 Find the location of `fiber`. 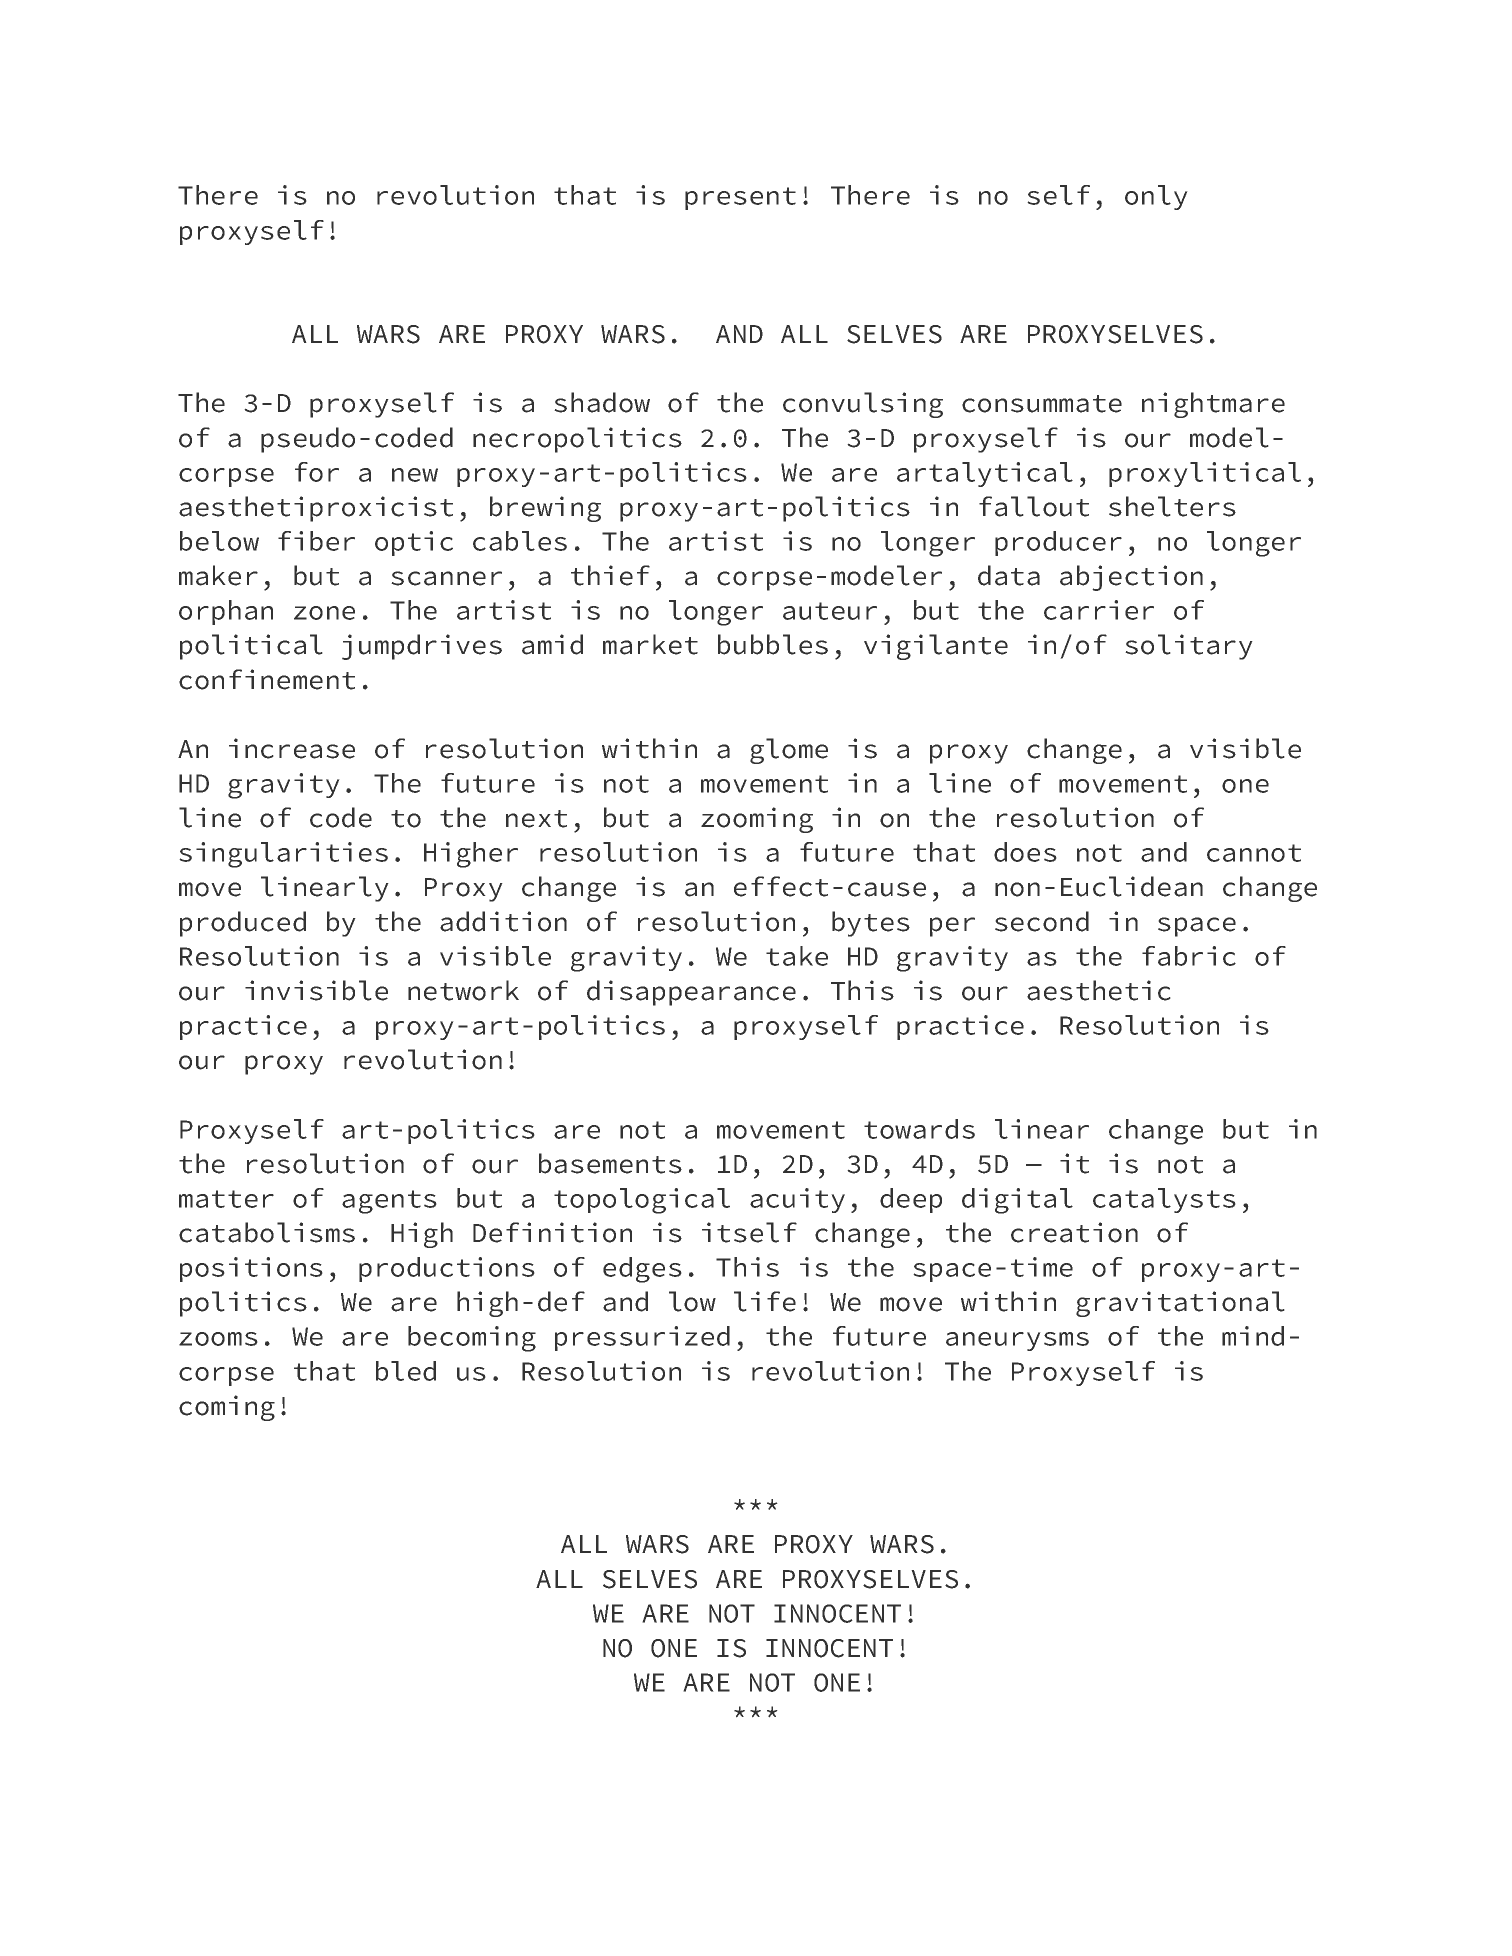

fiber is located at coordinates (316, 541).
